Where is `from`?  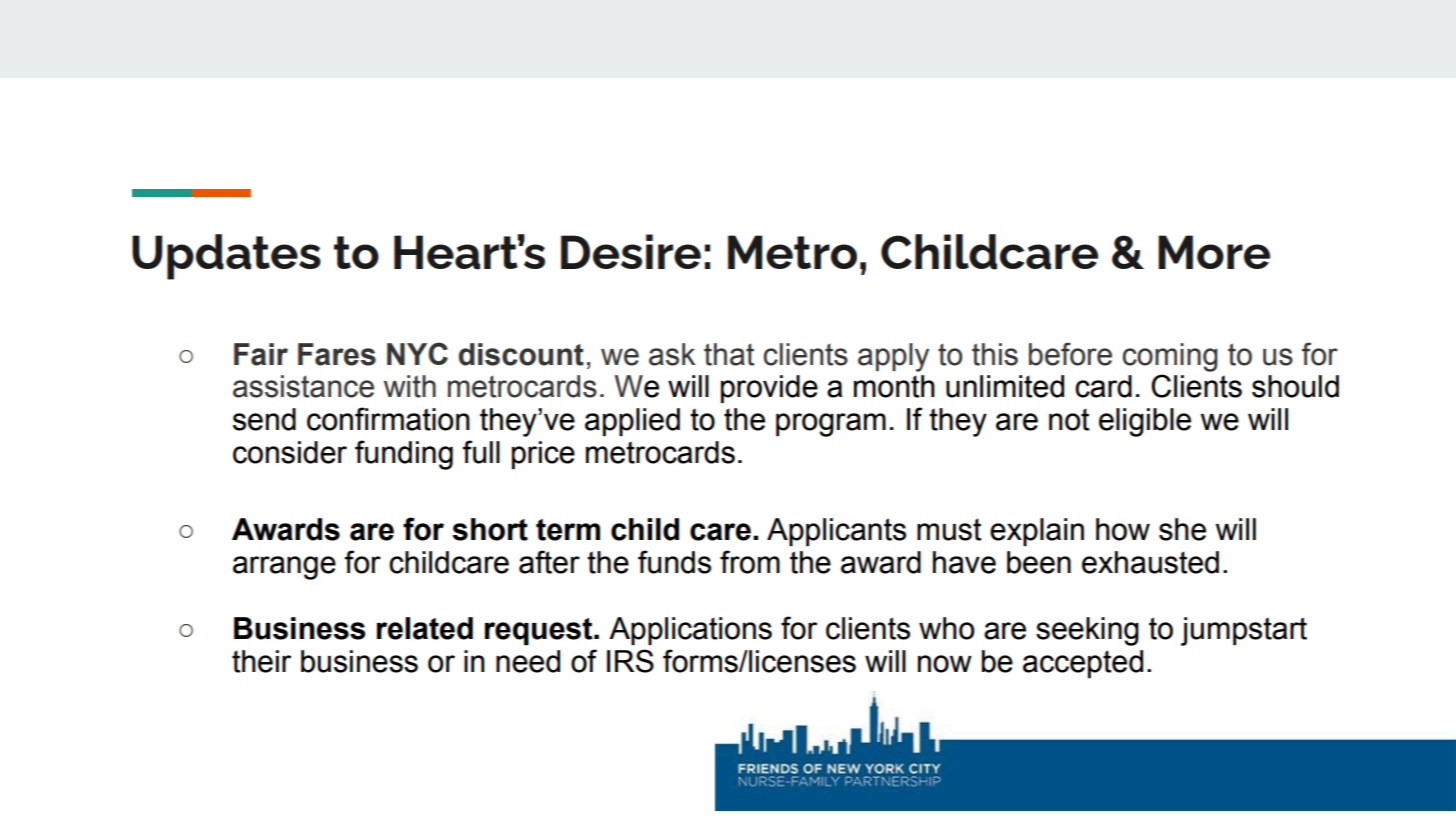
from is located at coordinates (750, 562).
